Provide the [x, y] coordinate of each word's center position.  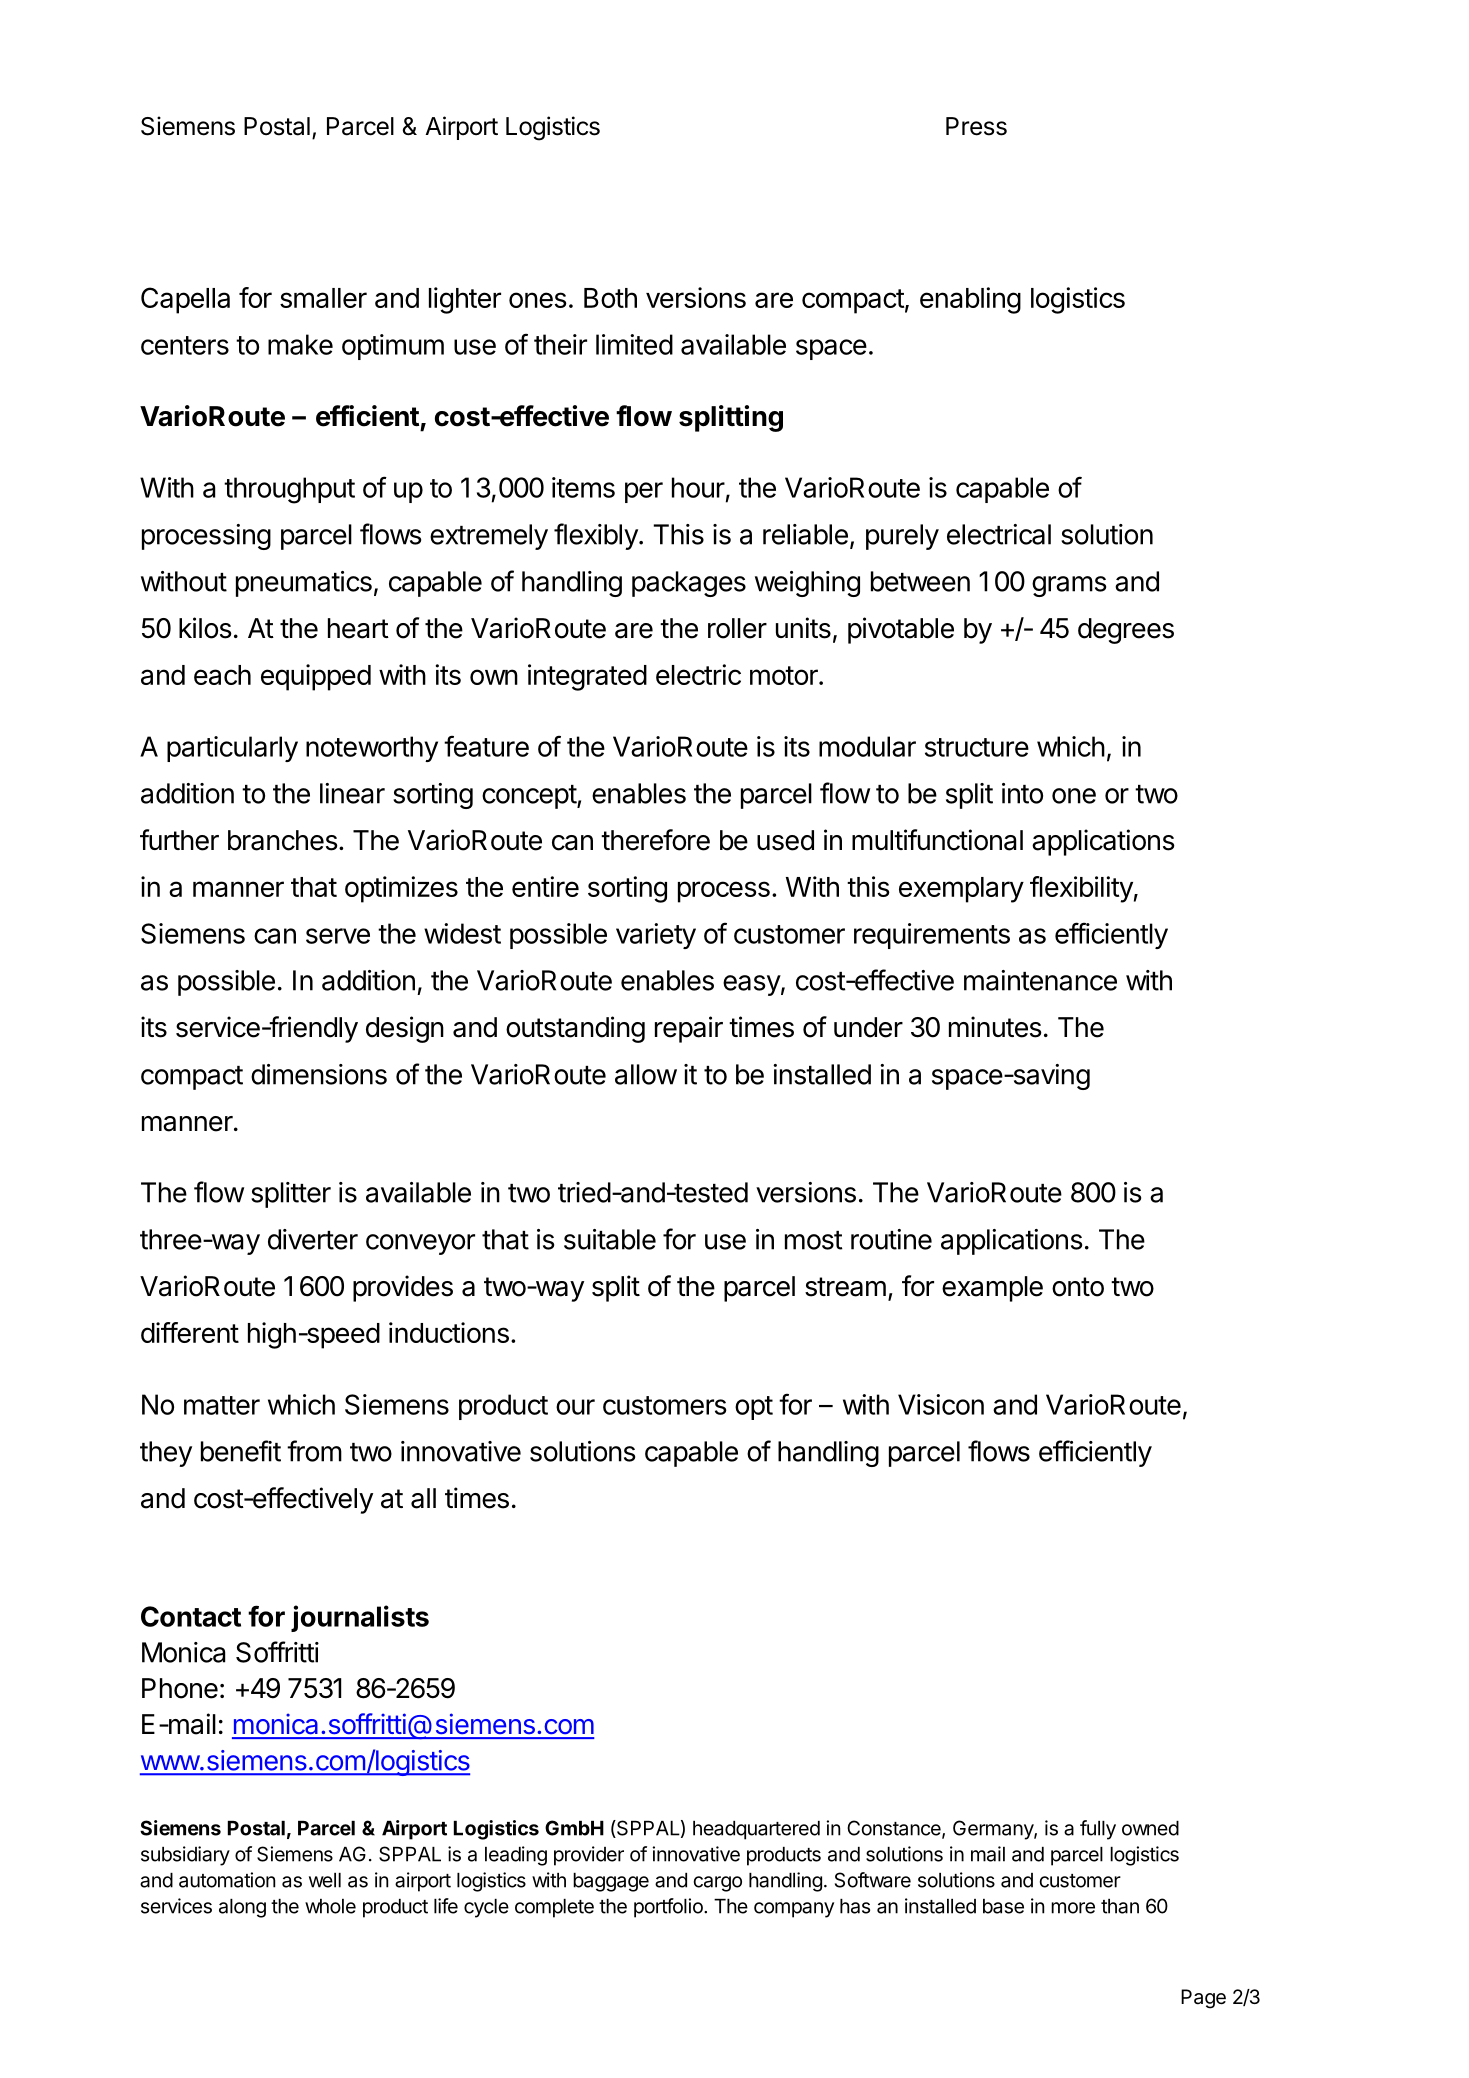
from [314, 1451]
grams [1069, 586]
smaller [323, 298]
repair [689, 1029]
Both [610, 298]
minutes [995, 1027]
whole [330, 1906]
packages [689, 584]
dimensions [319, 1074]
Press [976, 126]
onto [1078, 1287]
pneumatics [304, 584]
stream [845, 1287]
